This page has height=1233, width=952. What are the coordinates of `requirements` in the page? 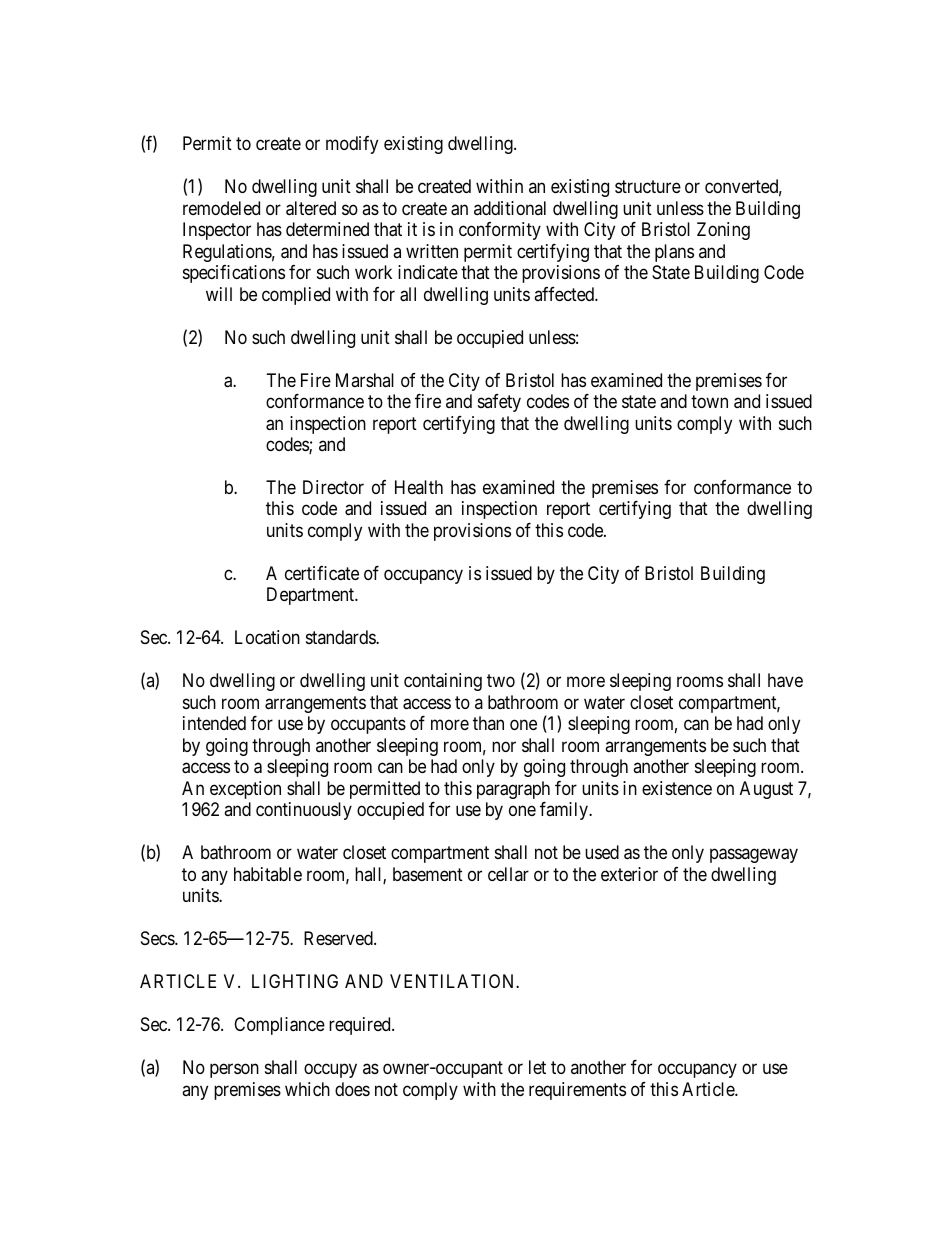 It's located at (577, 1091).
